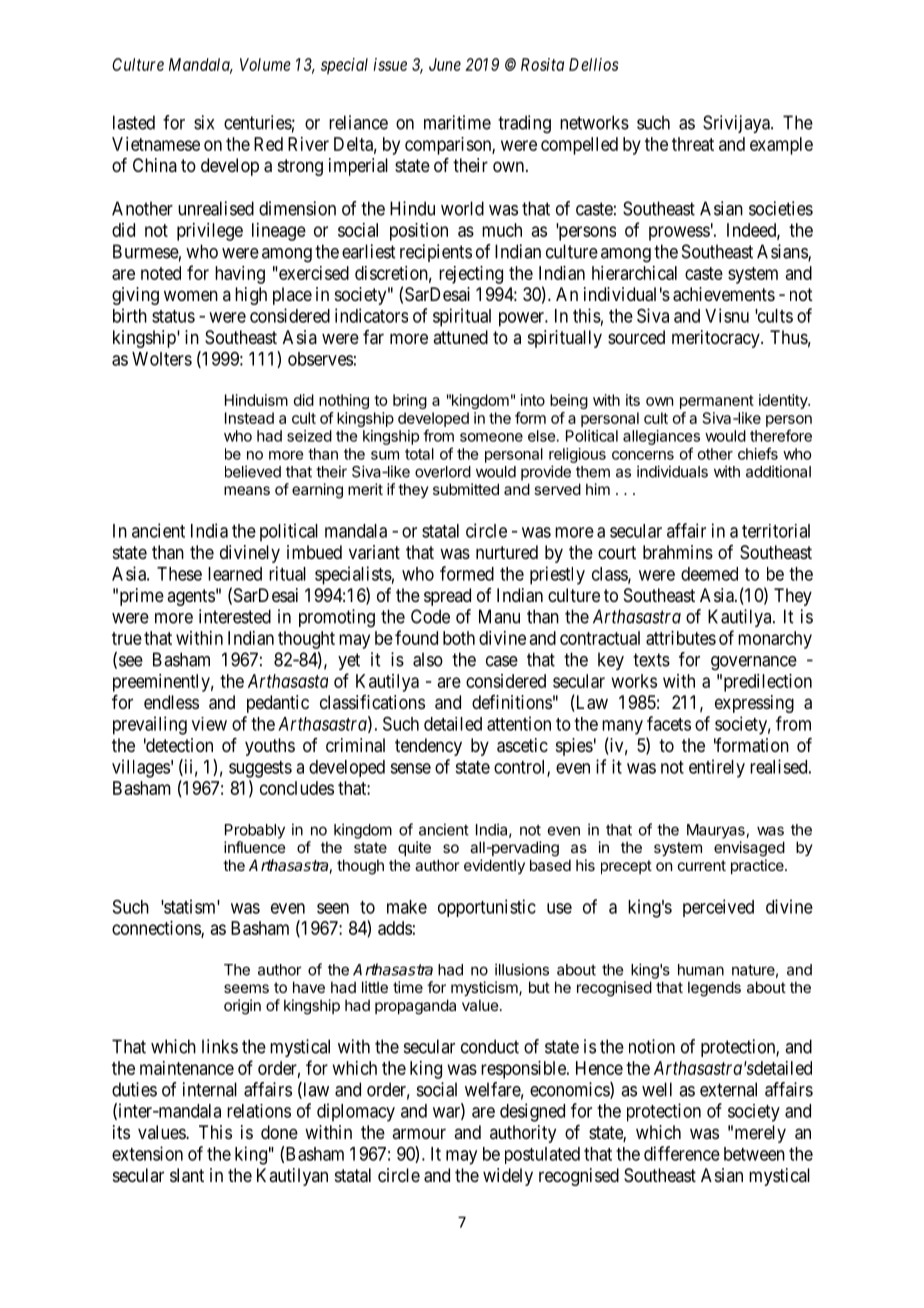  I want to click on agents, so click(191, 597).
